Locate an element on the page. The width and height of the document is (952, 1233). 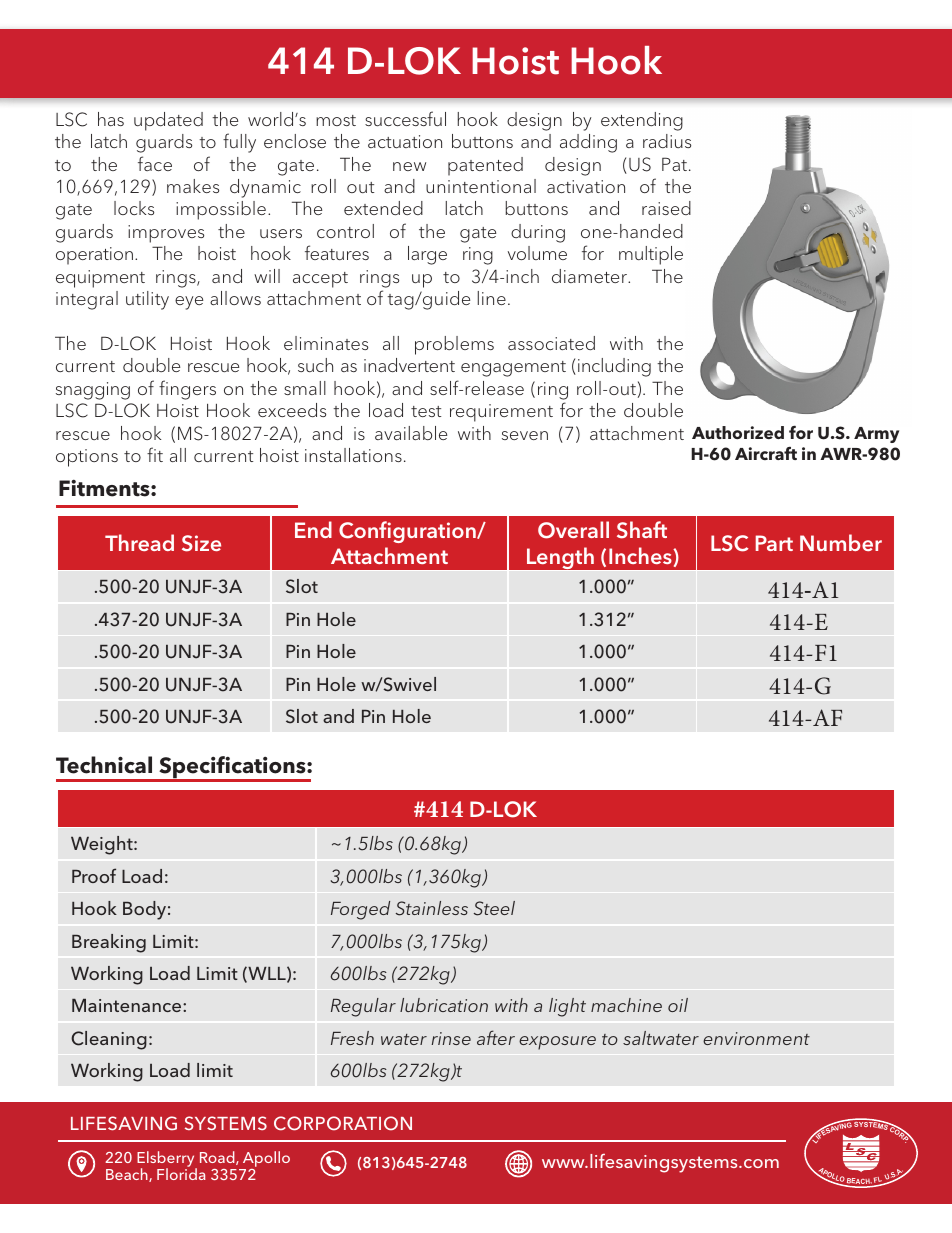
face is located at coordinates (155, 163).
